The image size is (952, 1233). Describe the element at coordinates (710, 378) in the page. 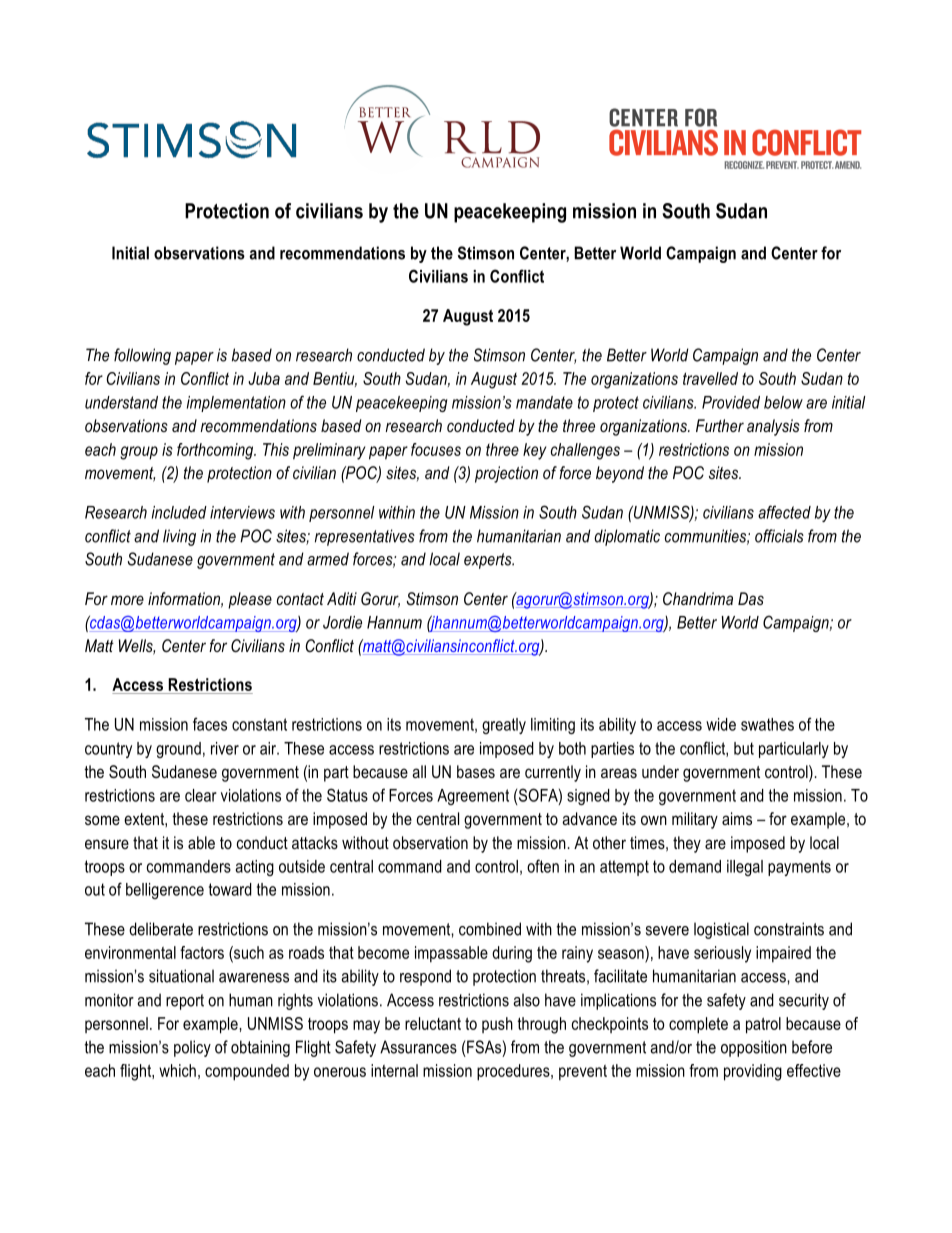

I see `travelled` at that location.
